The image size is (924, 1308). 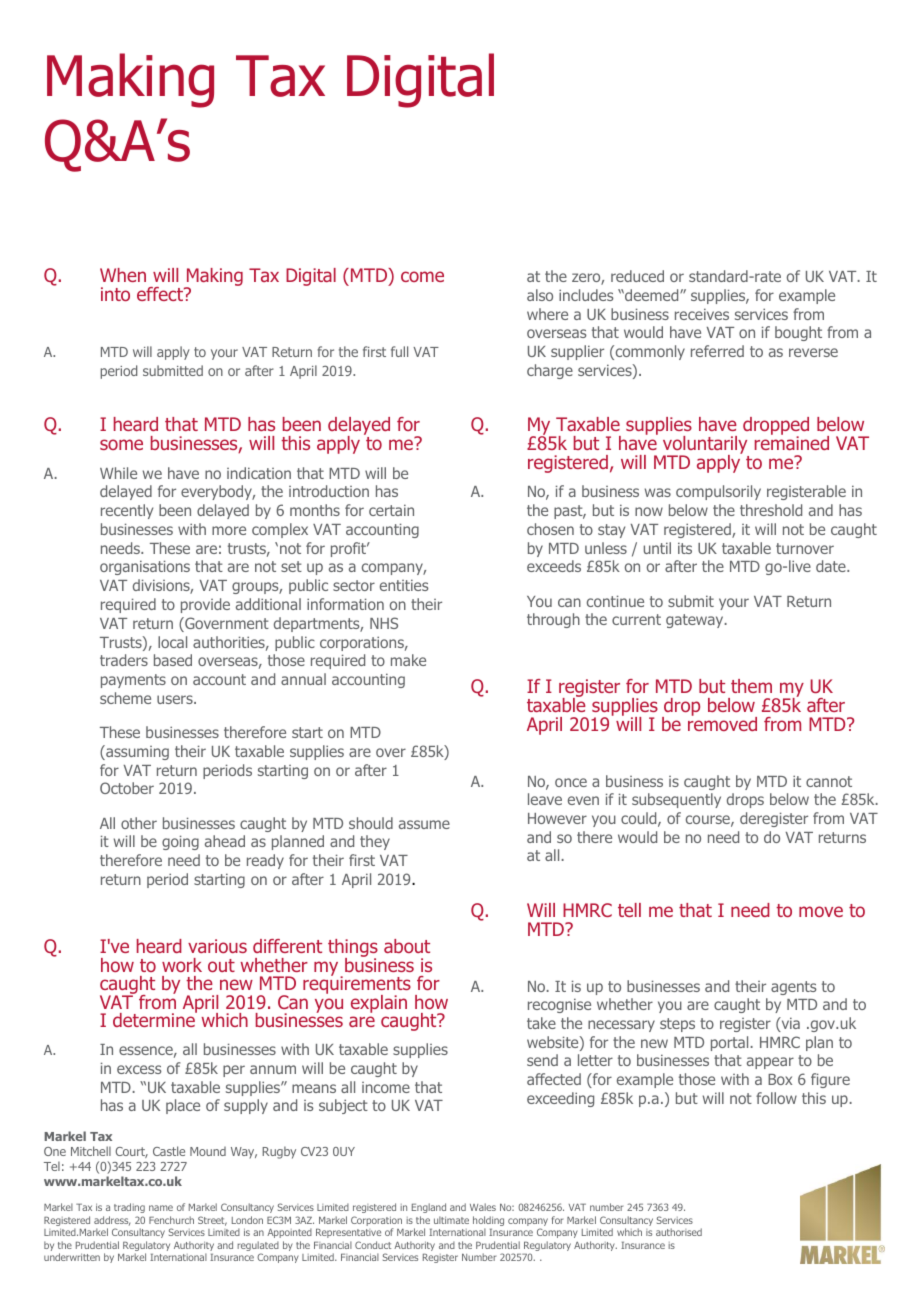 I want to click on into, so click(x=115, y=294).
